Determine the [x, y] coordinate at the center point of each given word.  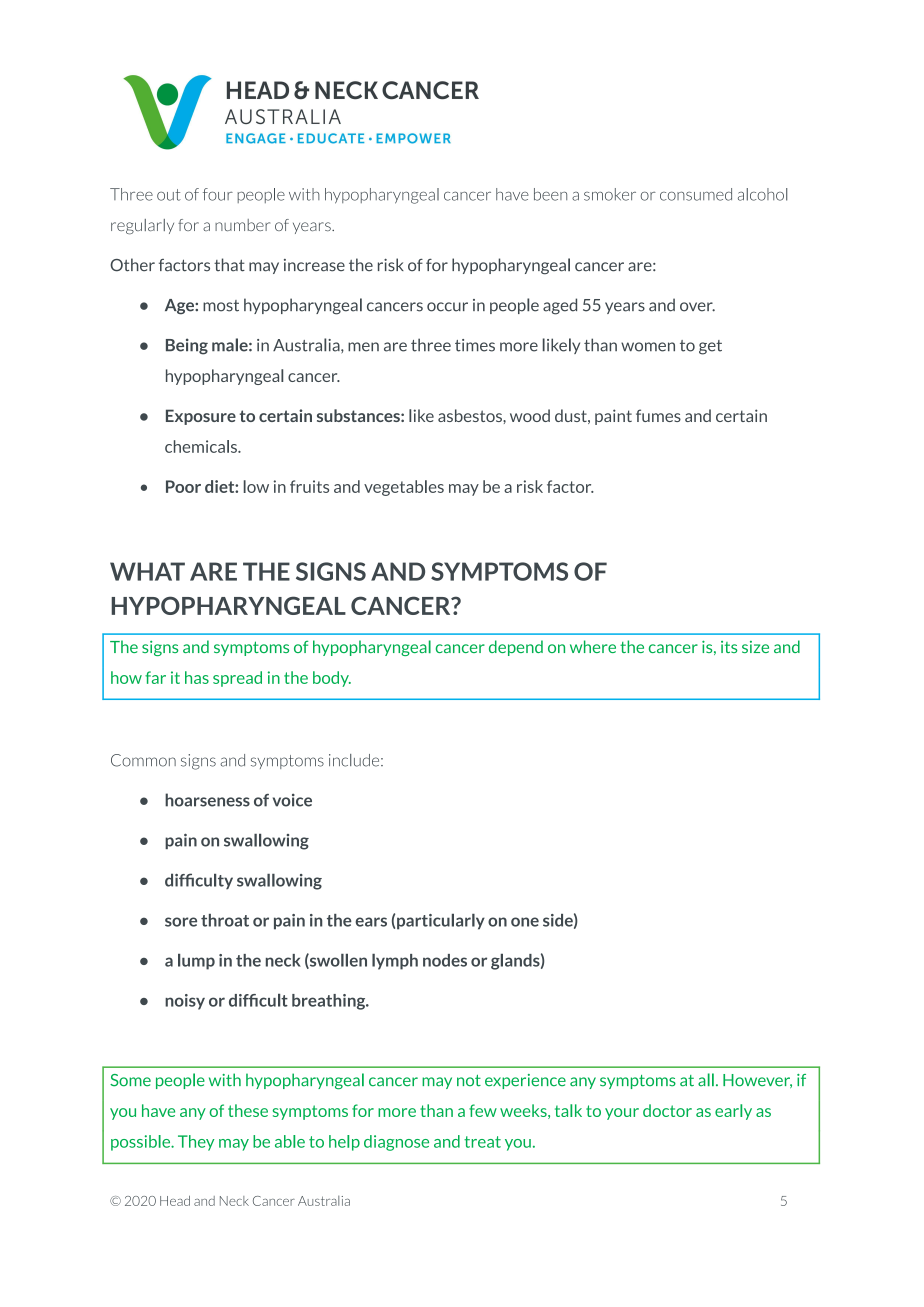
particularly [441, 922]
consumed [696, 194]
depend [516, 648]
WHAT [147, 571]
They [196, 1143]
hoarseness [207, 800]
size [755, 647]
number [242, 225]
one [525, 922]
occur [447, 307]
